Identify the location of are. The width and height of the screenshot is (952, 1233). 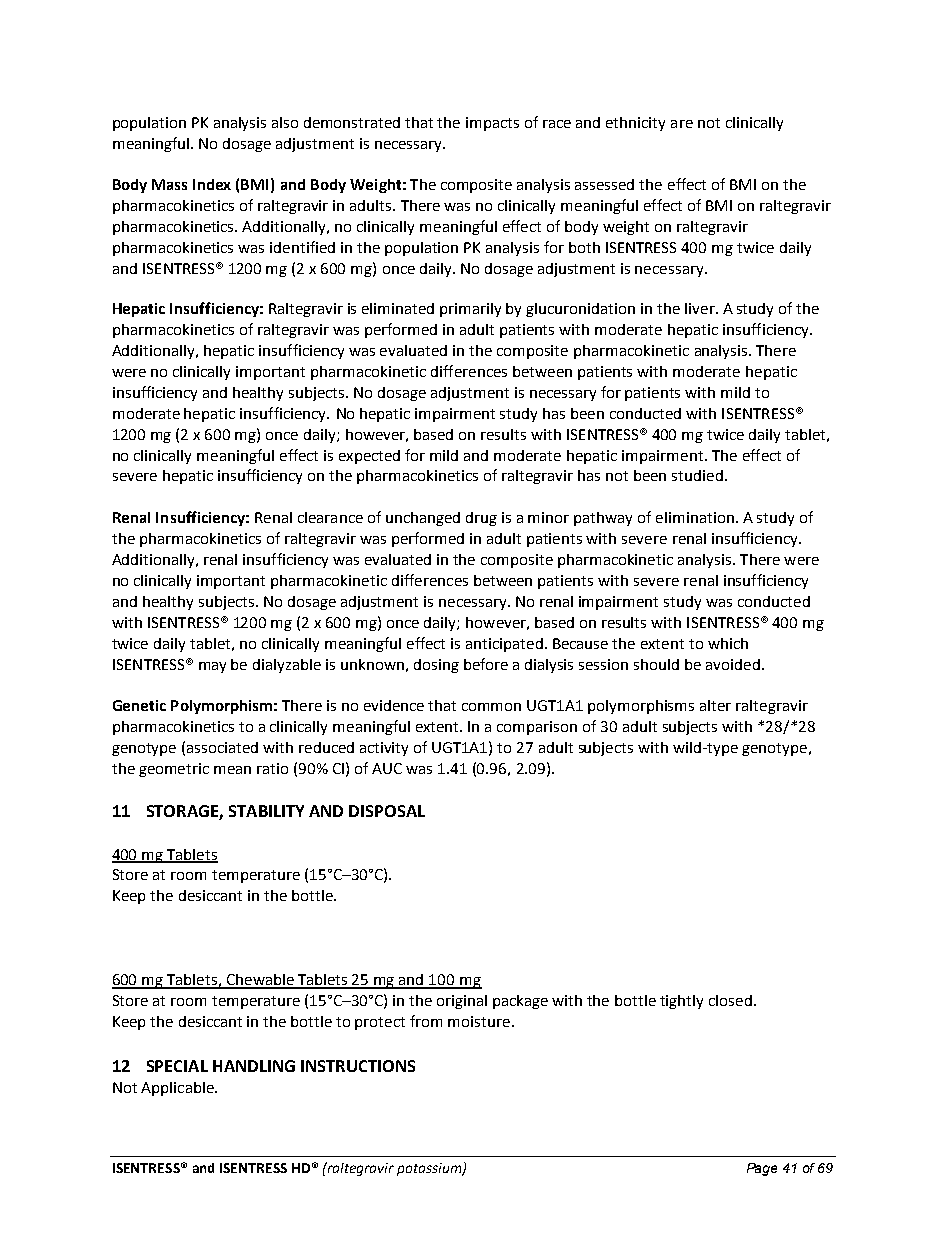
(682, 124).
